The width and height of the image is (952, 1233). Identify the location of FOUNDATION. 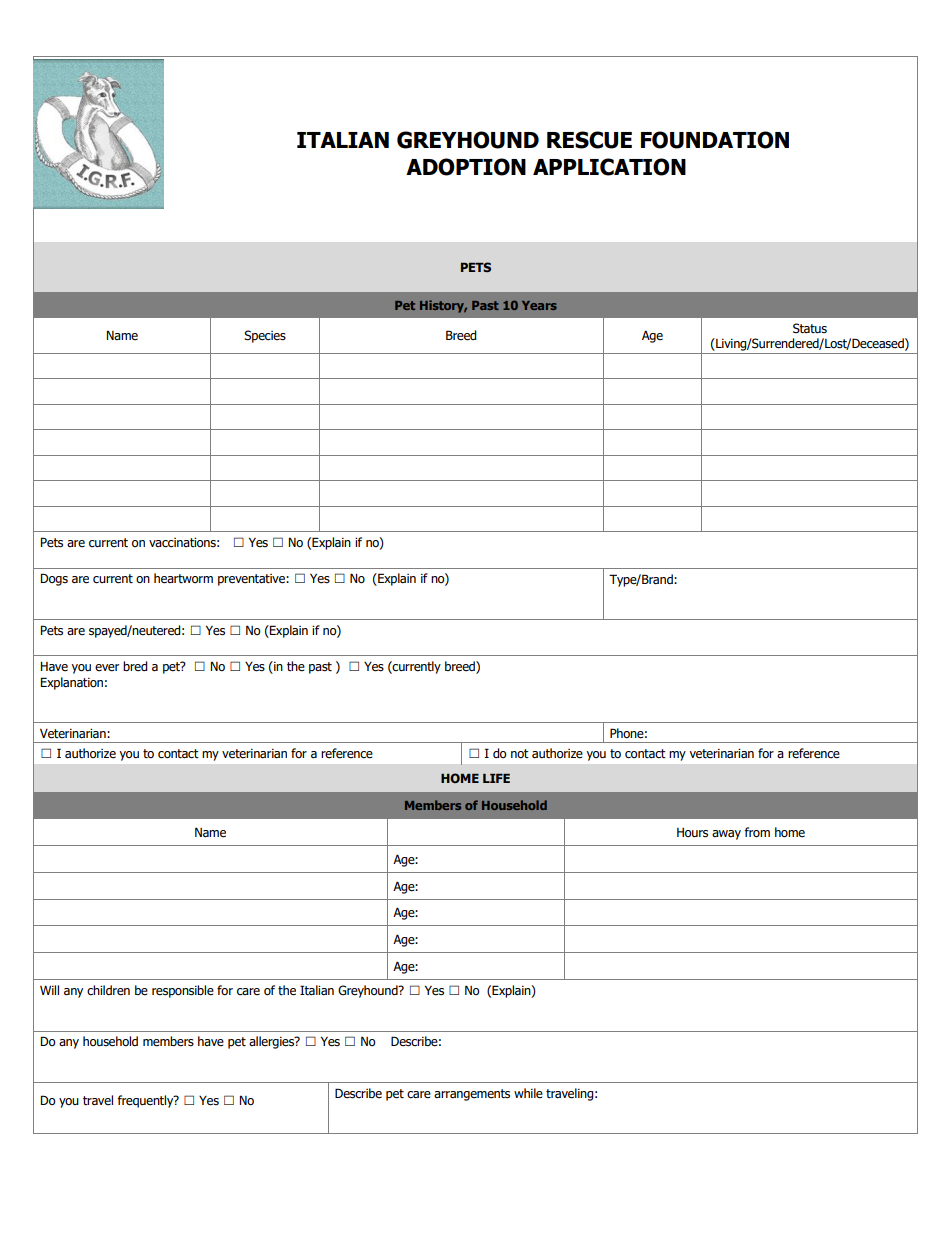
(715, 140).
